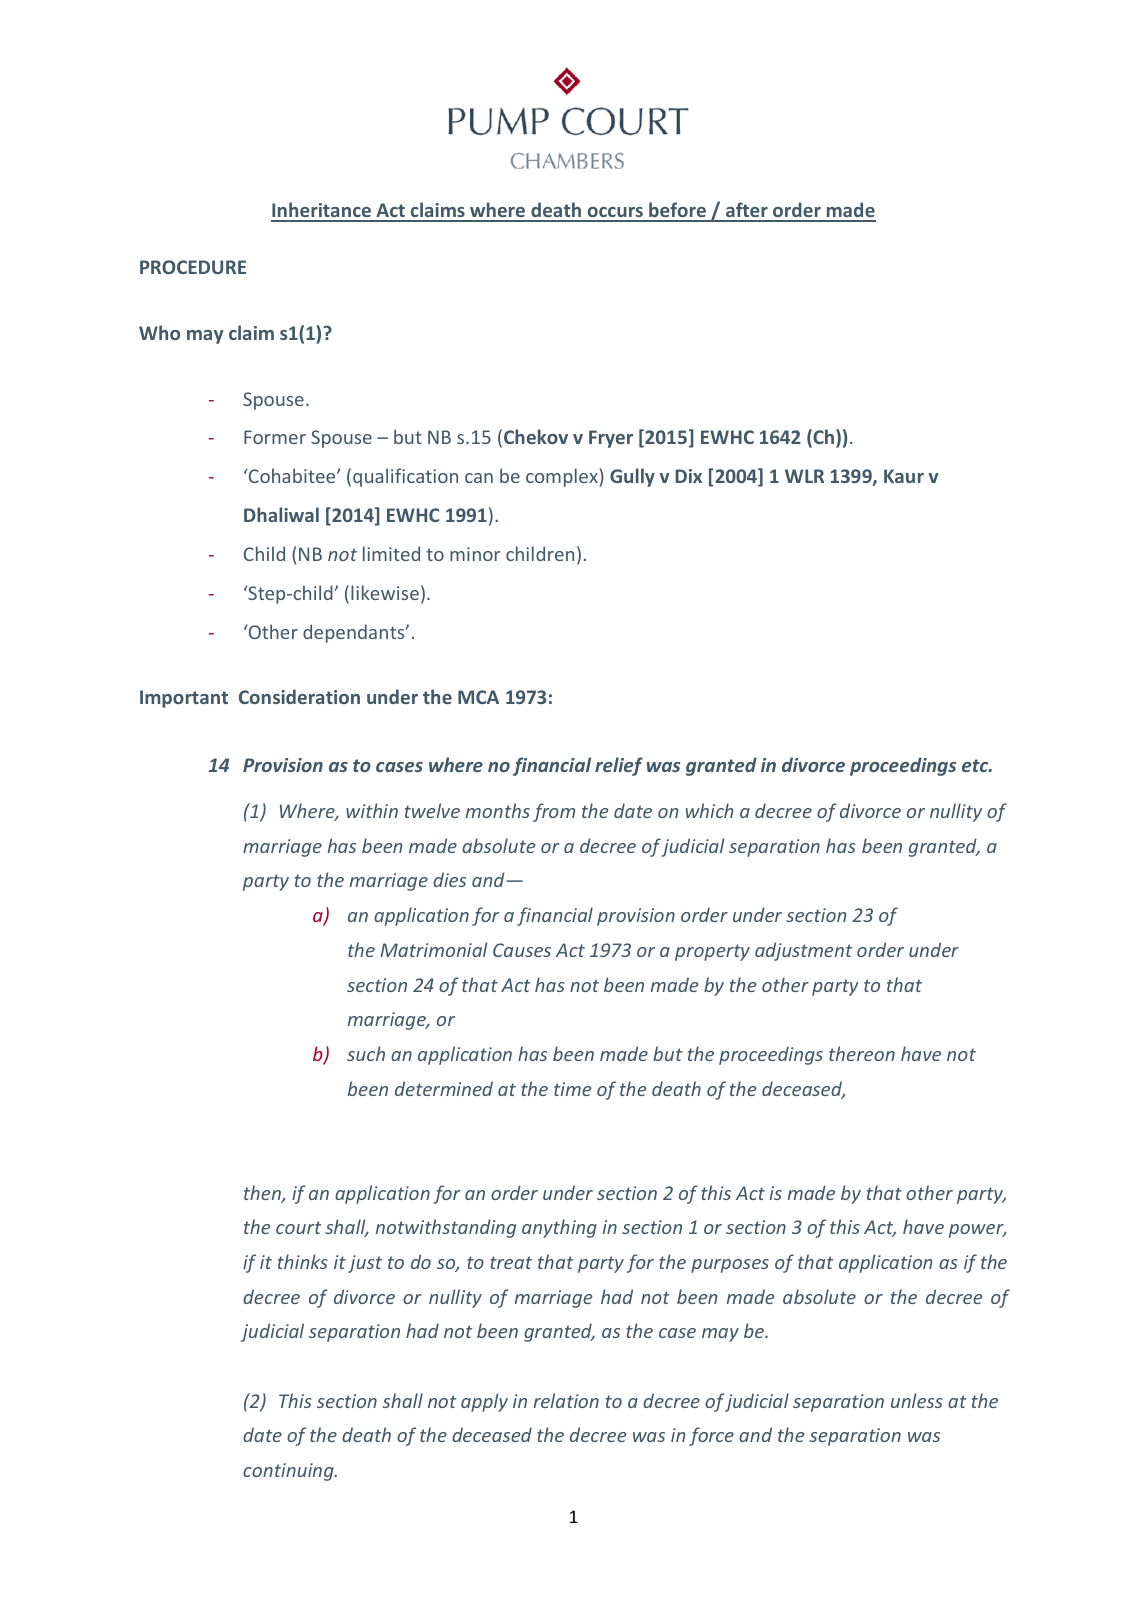  I want to click on within, so click(372, 810).
